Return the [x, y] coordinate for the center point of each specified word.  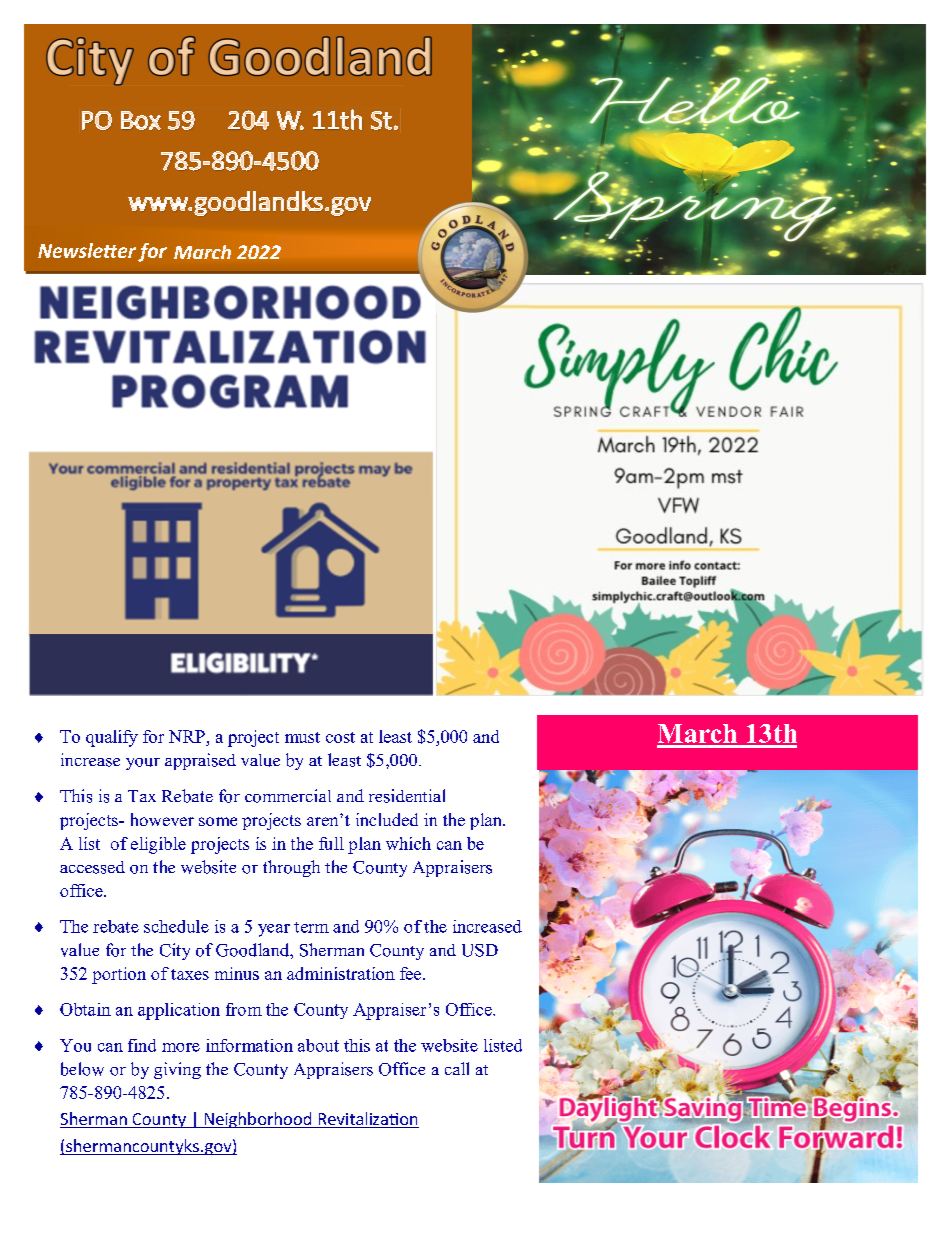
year [274, 930]
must [302, 737]
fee [412, 973]
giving [177, 1070]
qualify [112, 738]
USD [480, 950]
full [331, 843]
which [408, 843]
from [244, 1009]
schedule [176, 926]
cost [340, 737]
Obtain [85, 1009]
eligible [158, 845]
